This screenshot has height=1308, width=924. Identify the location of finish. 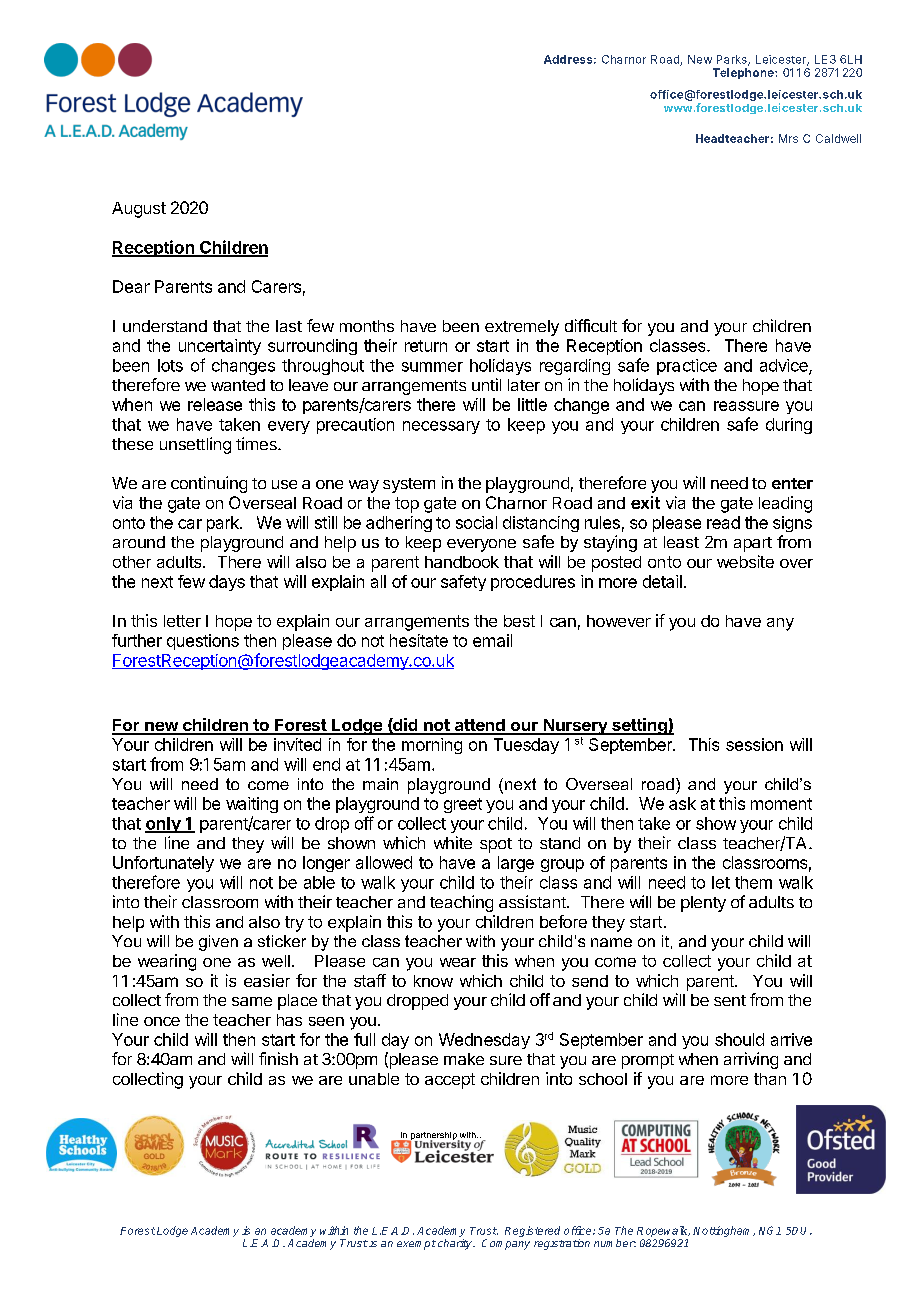
(278, 1058).
